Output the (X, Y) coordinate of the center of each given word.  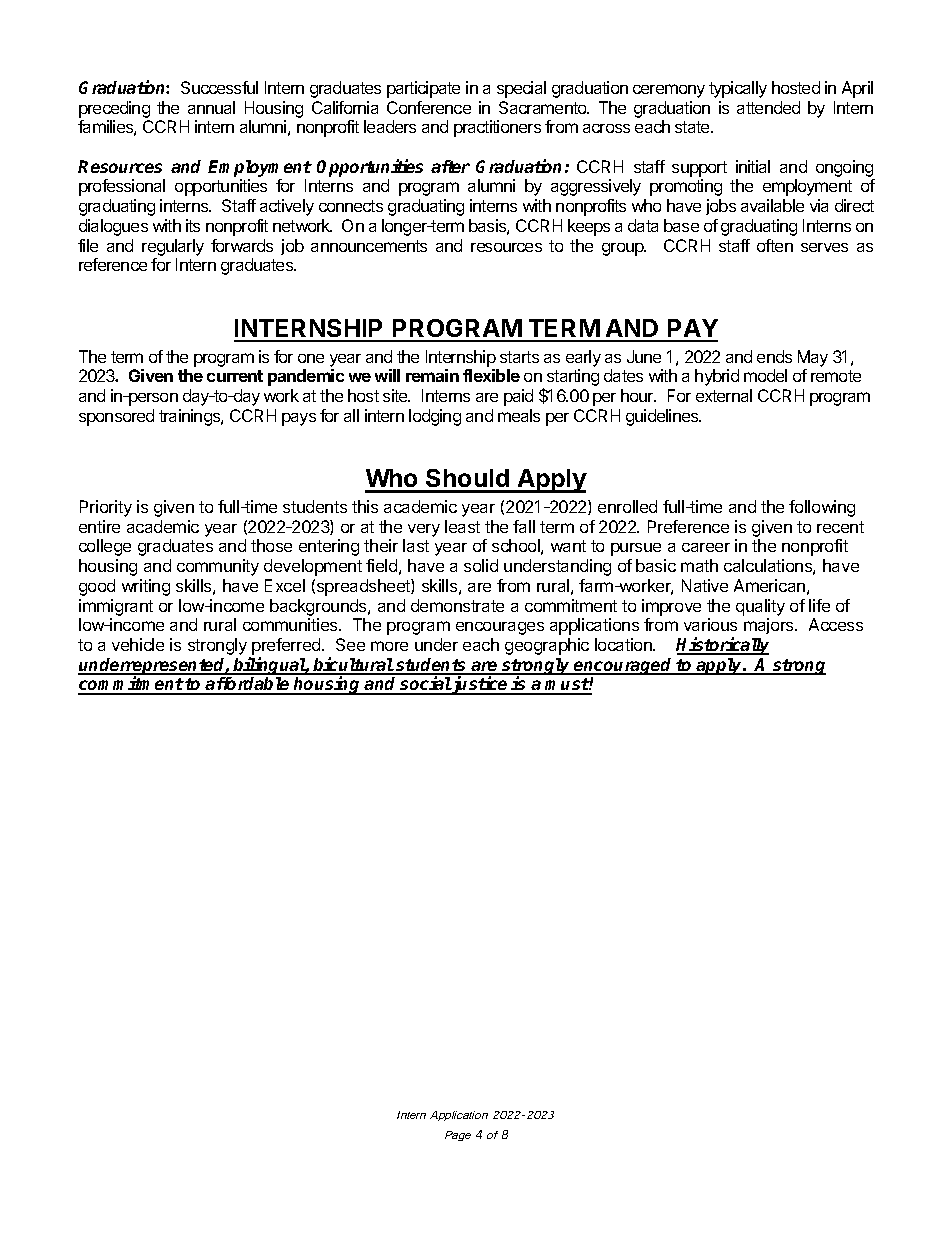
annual (211, 107)
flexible (491, 375)
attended (768, 107)
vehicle (138, 644)
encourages (500, 628)
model (765, 375)
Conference (429, 107)
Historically (722, 646)
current (235, 376)
